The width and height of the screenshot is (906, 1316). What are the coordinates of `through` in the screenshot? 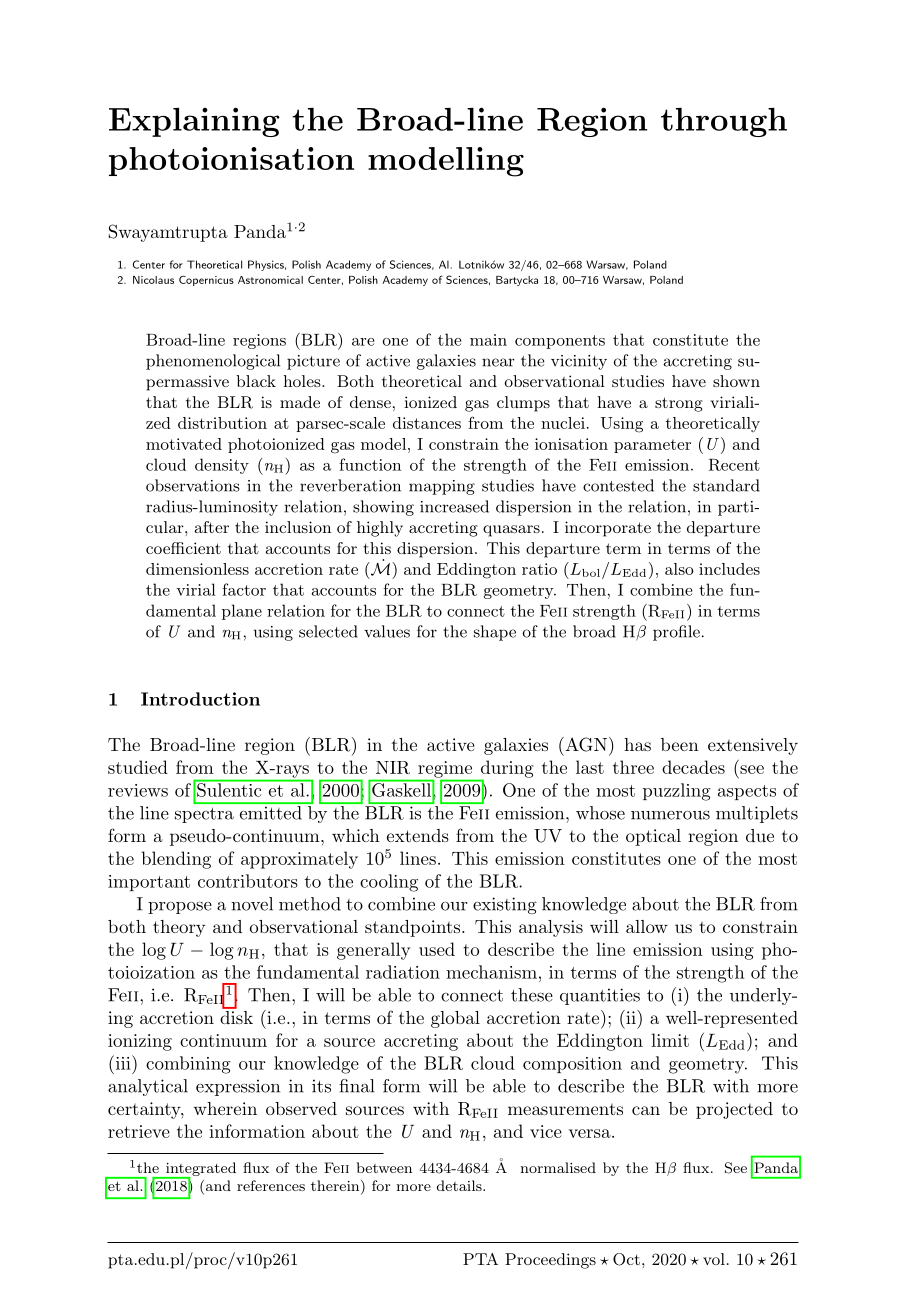 It's located at (724, 122).
